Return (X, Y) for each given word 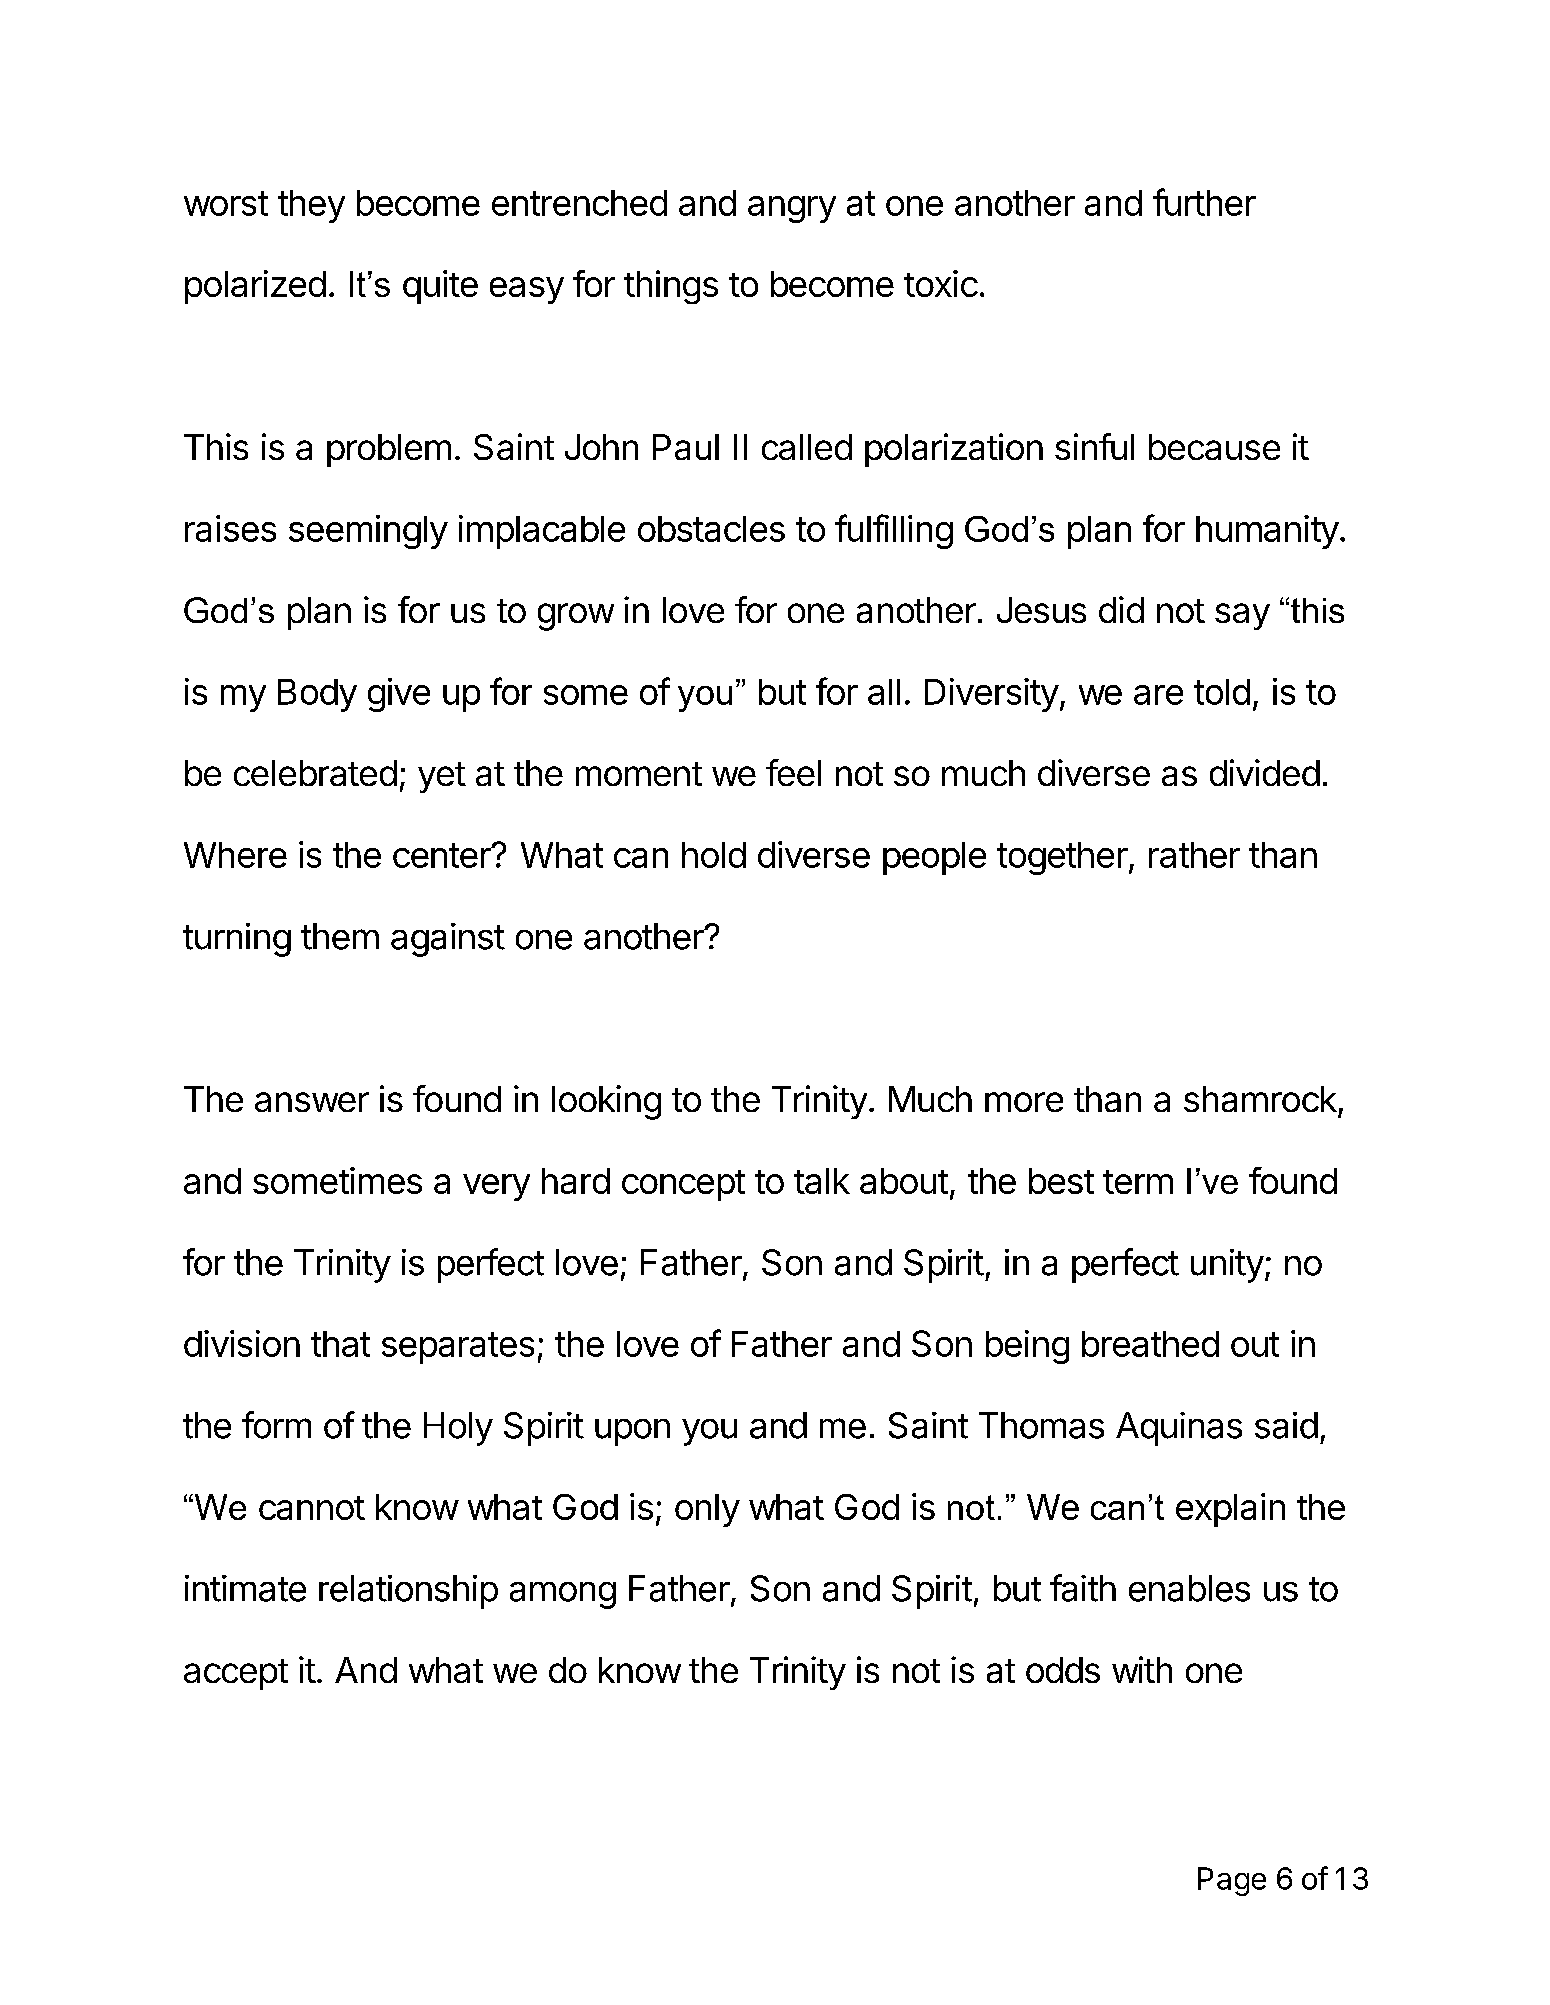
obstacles (711, 529)
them (340, 936)
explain (1230, 1510)
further (1204, 202)
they (311, 206)
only (707, 1510)
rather (1194, 855)
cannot (312, 1508)
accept (236, 1674)
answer (312, 1102)
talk (822, 1181)
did (1121, 609)
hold (714, 855)
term (1138, 1182)
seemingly (368, 532)
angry (792, 209)
